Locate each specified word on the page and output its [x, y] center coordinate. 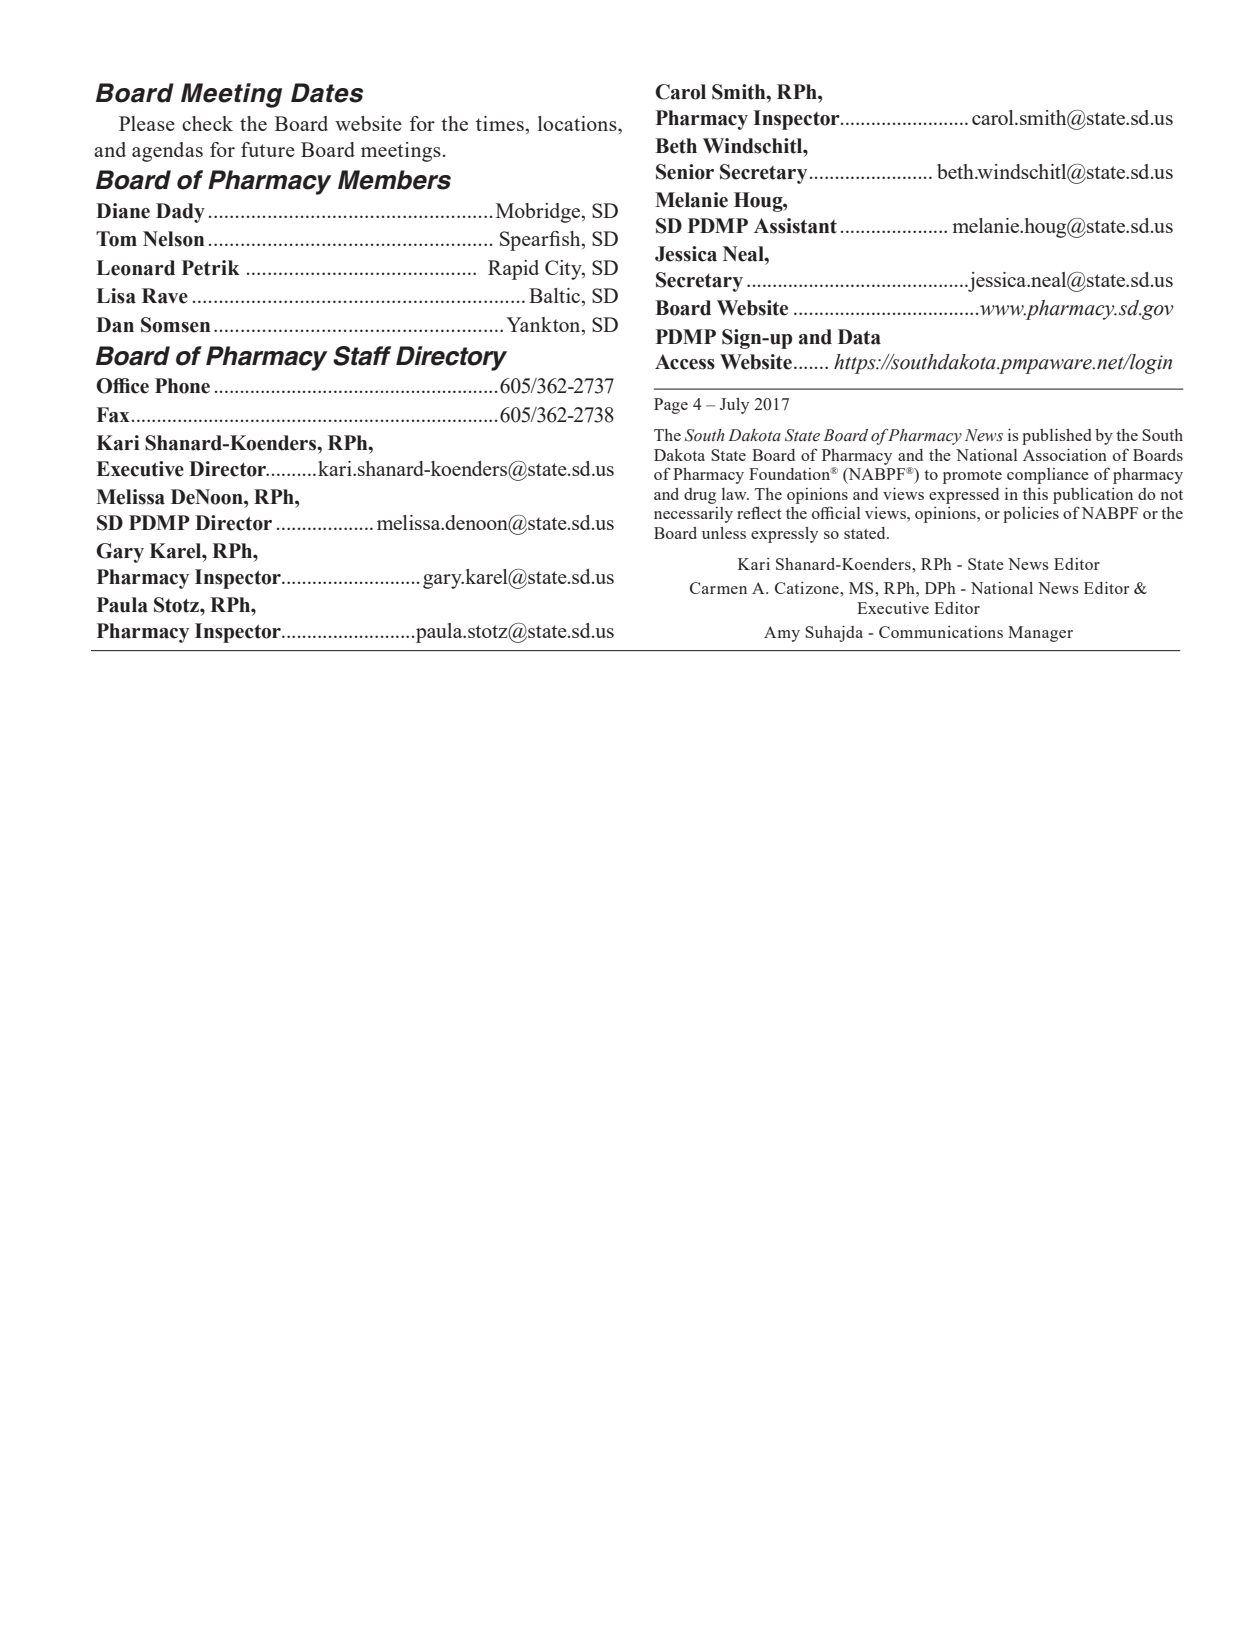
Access [685, 362]
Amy [782, 634]
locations [578, 123]
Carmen [718, 588]
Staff [362, 356]
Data [859, 337]
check [207, 123]
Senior [685, 172]
